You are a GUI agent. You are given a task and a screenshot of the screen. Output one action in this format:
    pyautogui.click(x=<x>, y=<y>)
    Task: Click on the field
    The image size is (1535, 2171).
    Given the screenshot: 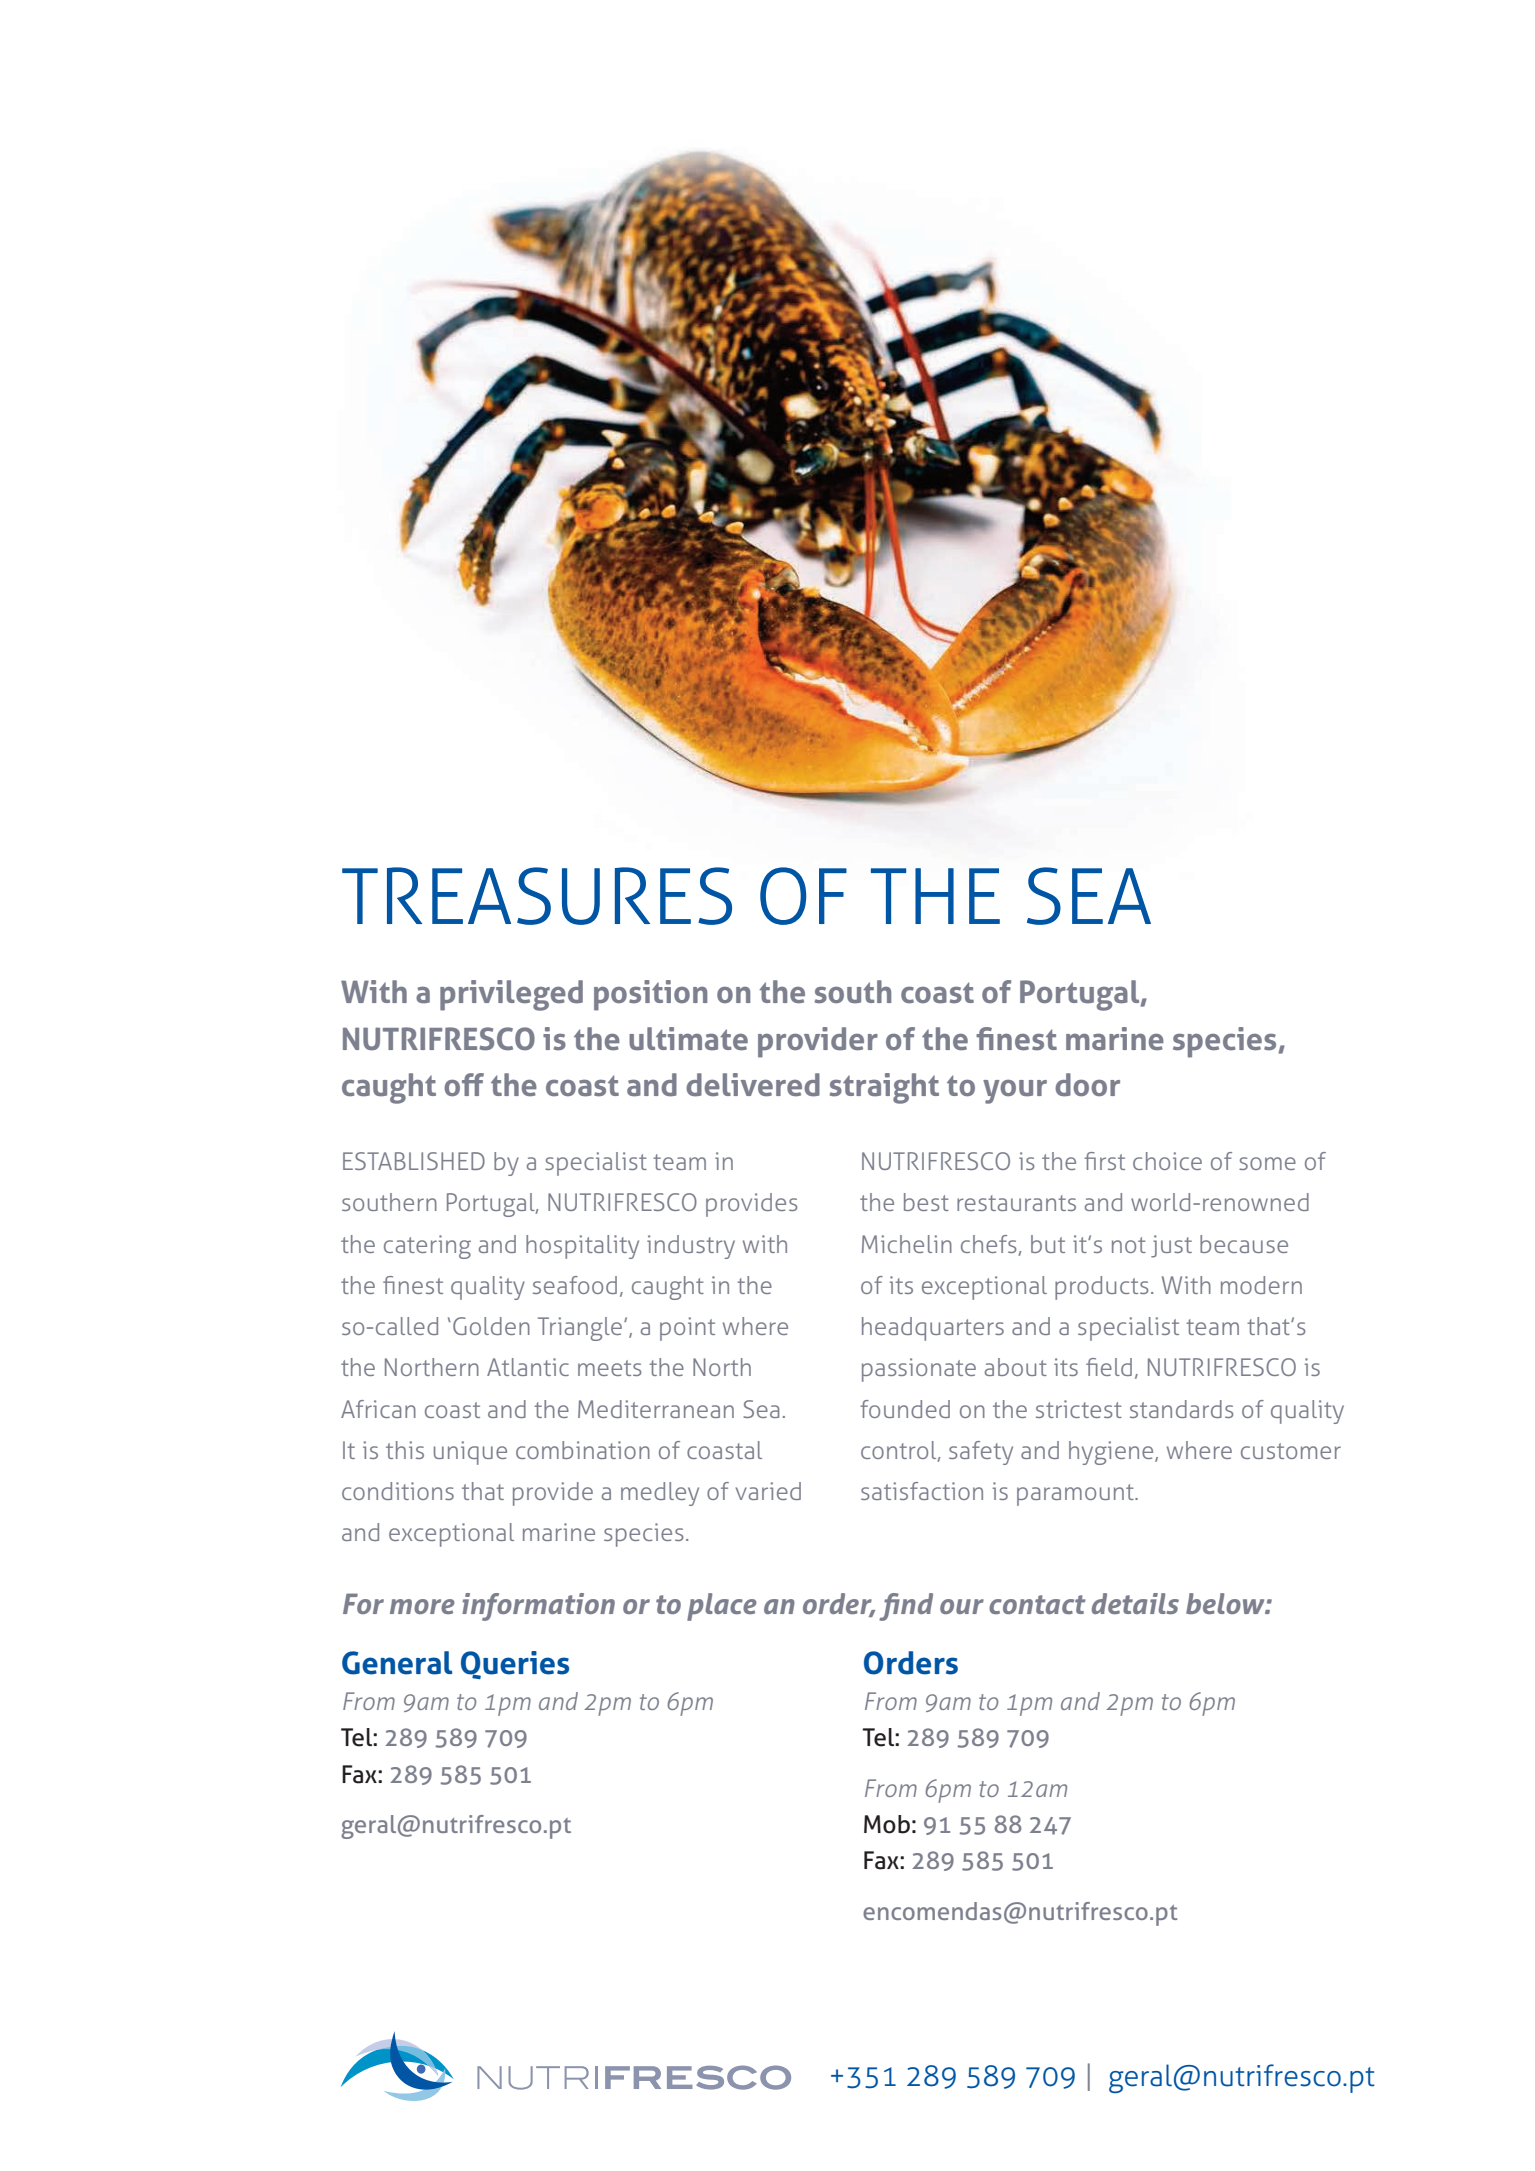 What is the action you would take?
    pyautogui.click(x=1109, y=1367)
